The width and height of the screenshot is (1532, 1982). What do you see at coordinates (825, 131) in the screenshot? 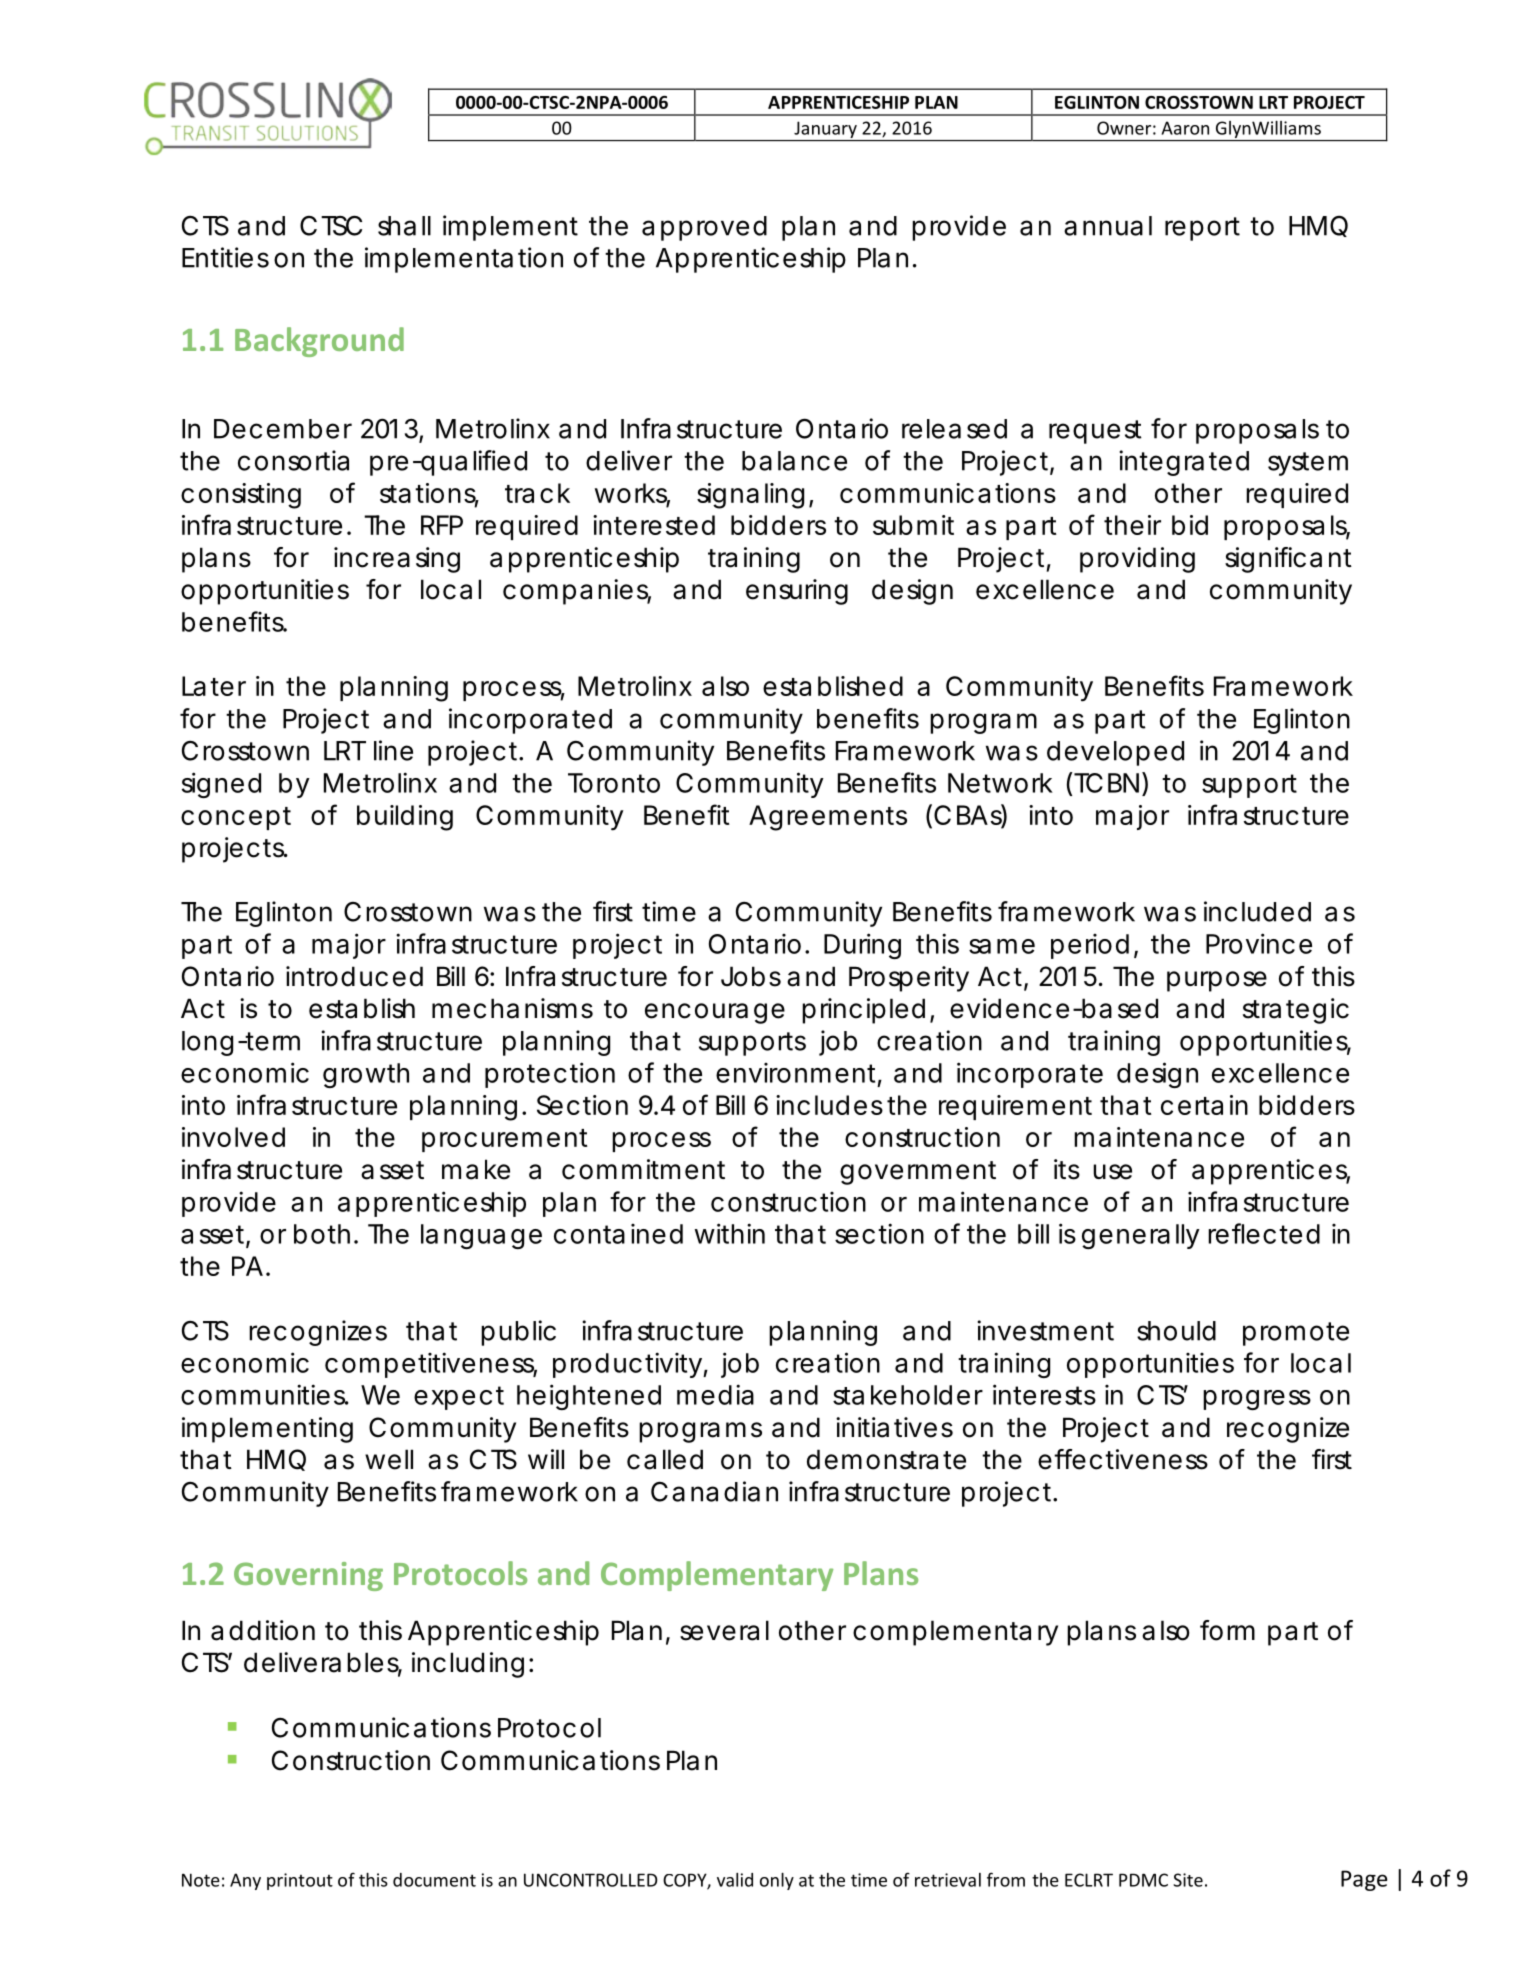
I see `January` at bounding box center [825, 131].
